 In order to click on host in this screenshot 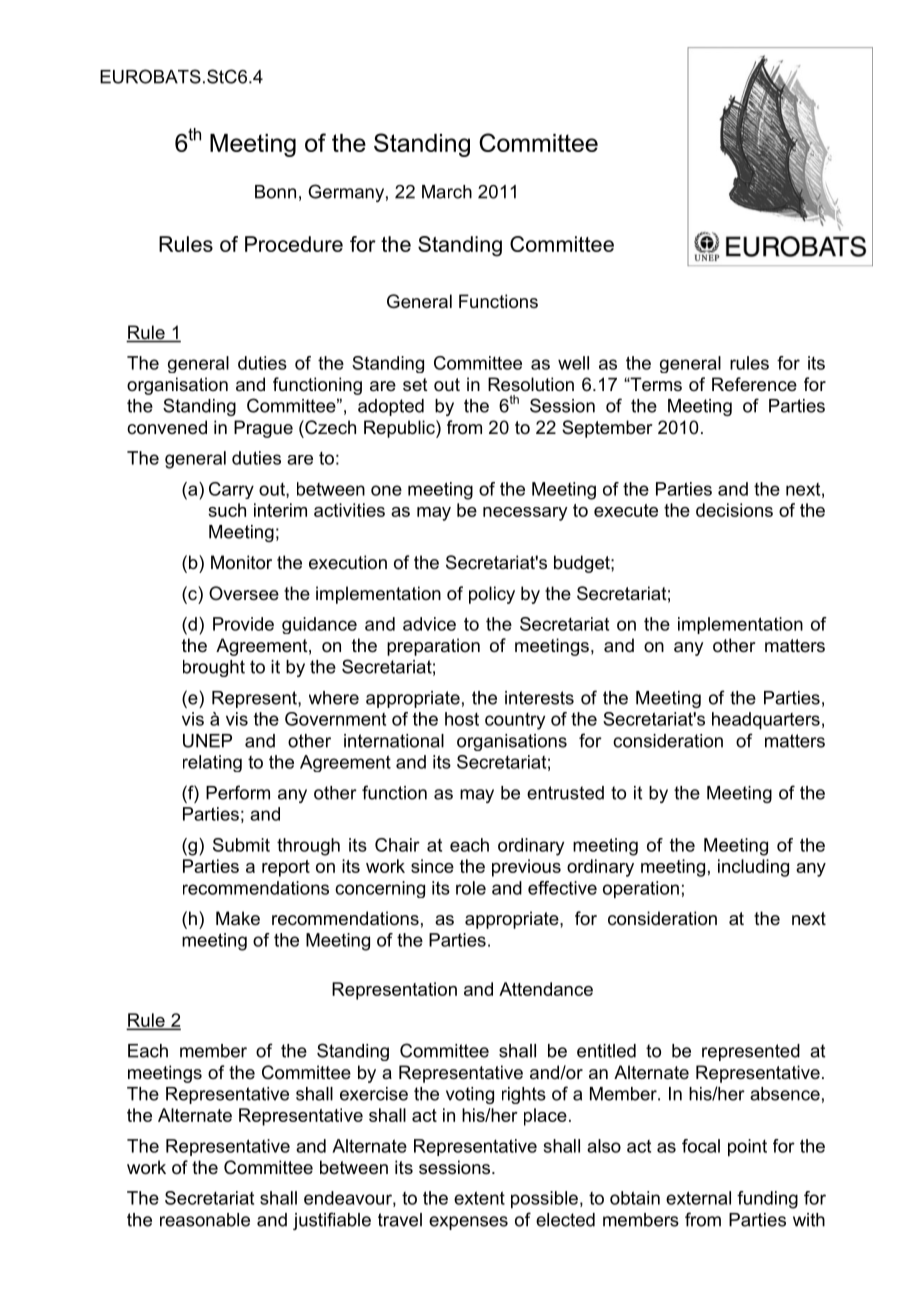, I will do `click(462, 719)`.
